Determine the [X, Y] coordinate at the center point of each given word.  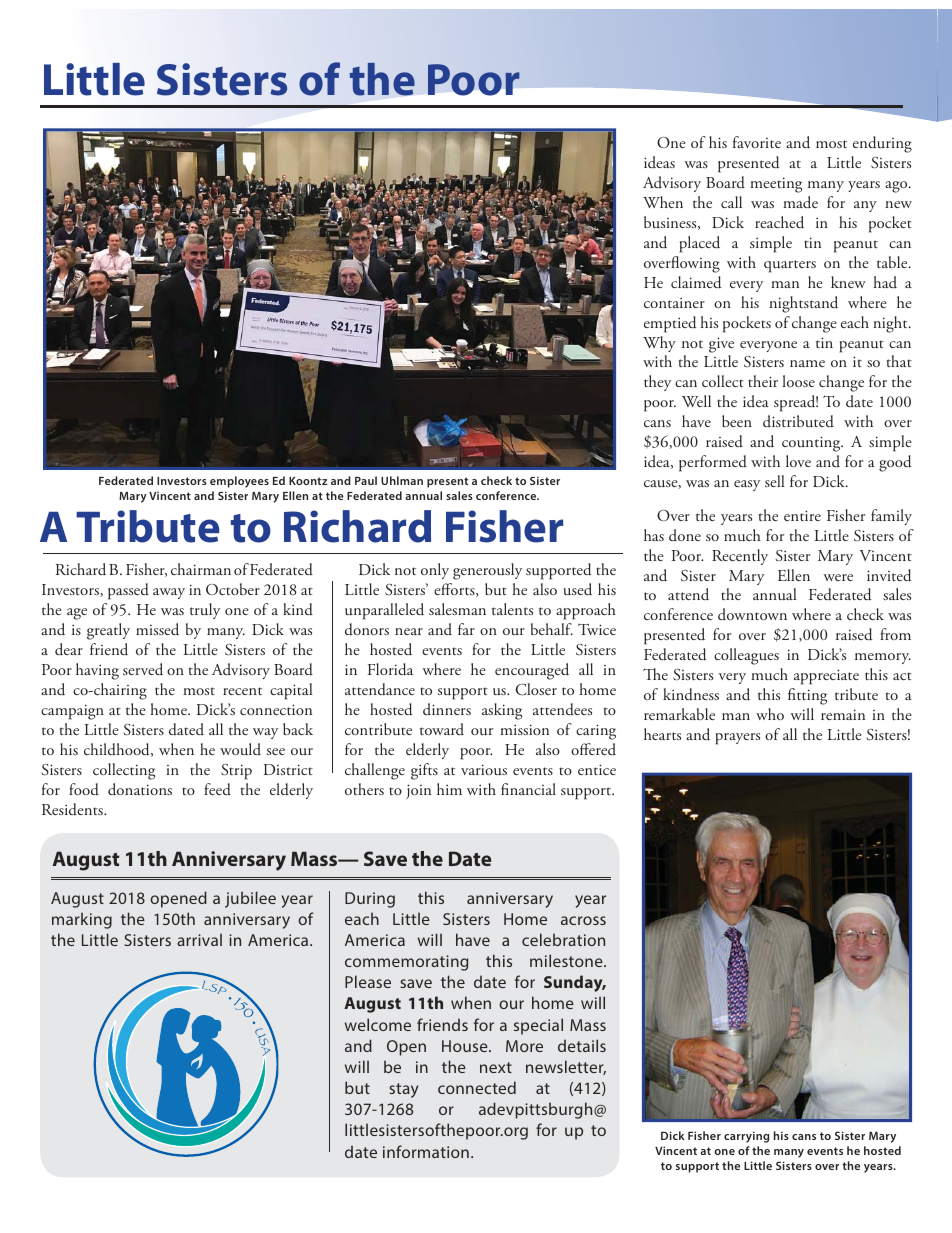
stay [403, 1090]
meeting [776, 185]
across [583, 920]
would [240, 749]
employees [239, 482]
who [770, 714]
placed [699, 244]
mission [524, 729]
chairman [201, 569]
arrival [199, 939]
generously [487, 571]
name [807, 363]
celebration [563, 939]
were [838, 577]
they [657, 383]
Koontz [308, 481]
